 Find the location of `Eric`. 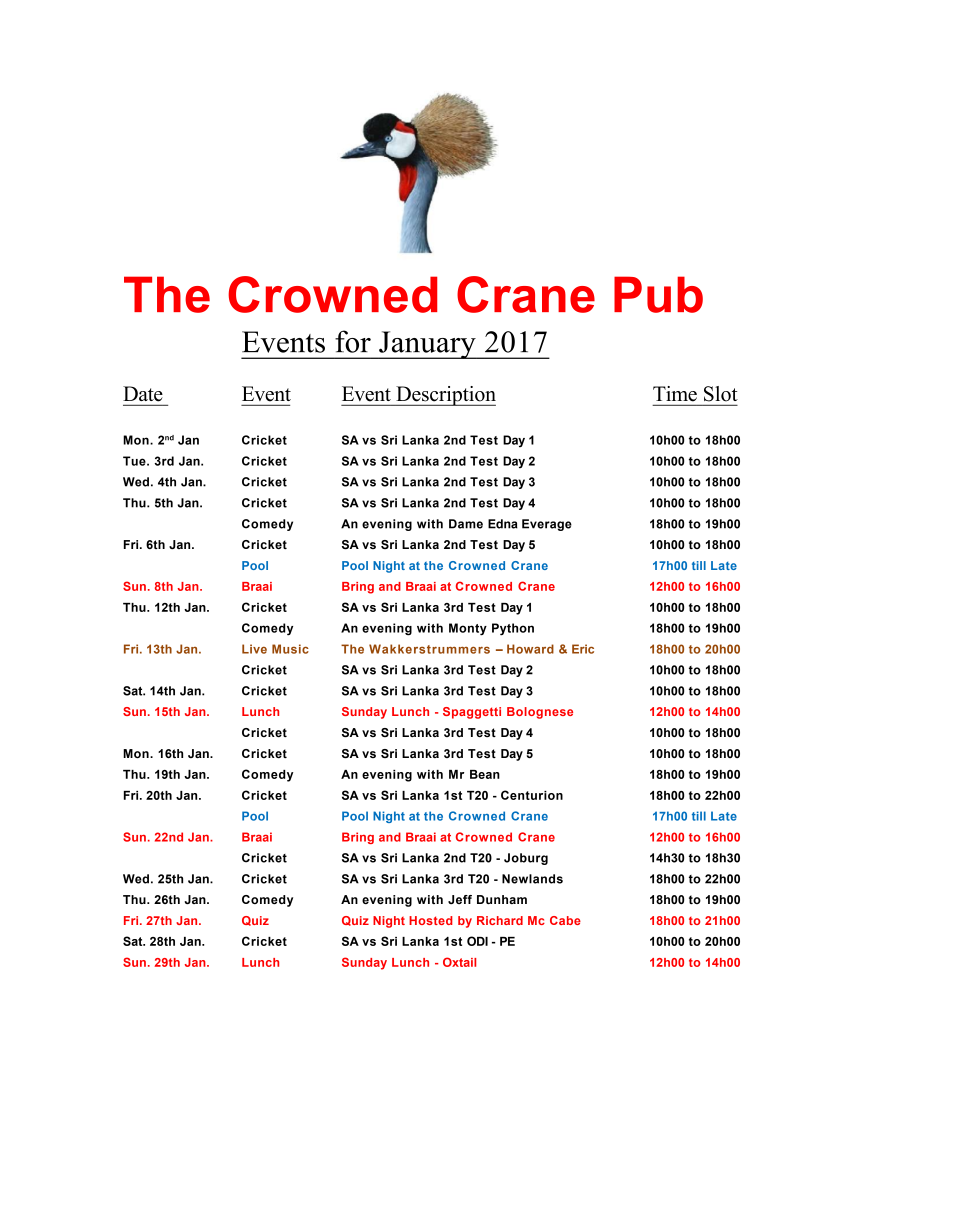

Eric is located at coordinates (583, 649).
